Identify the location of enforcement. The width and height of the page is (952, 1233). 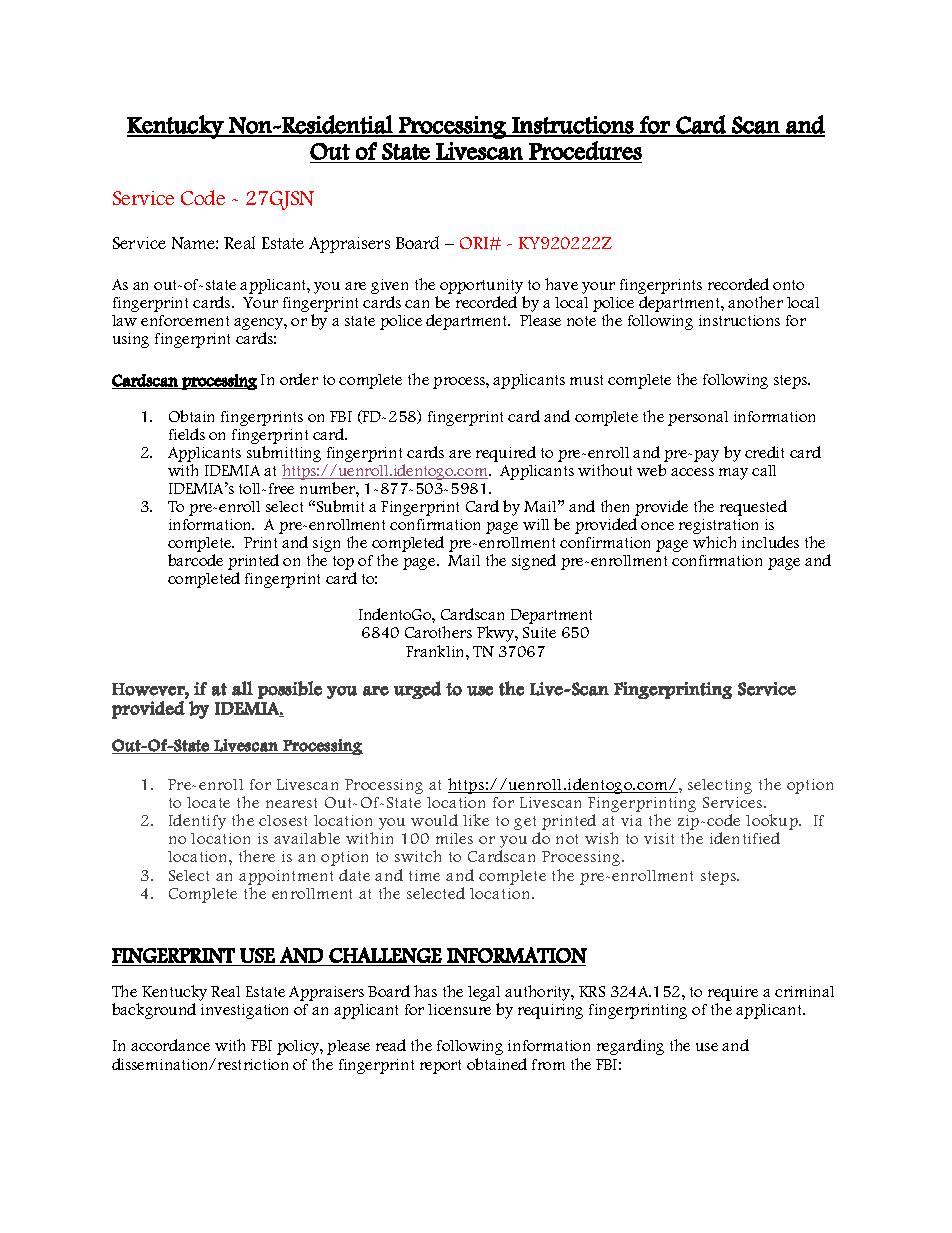
(185, 320).
